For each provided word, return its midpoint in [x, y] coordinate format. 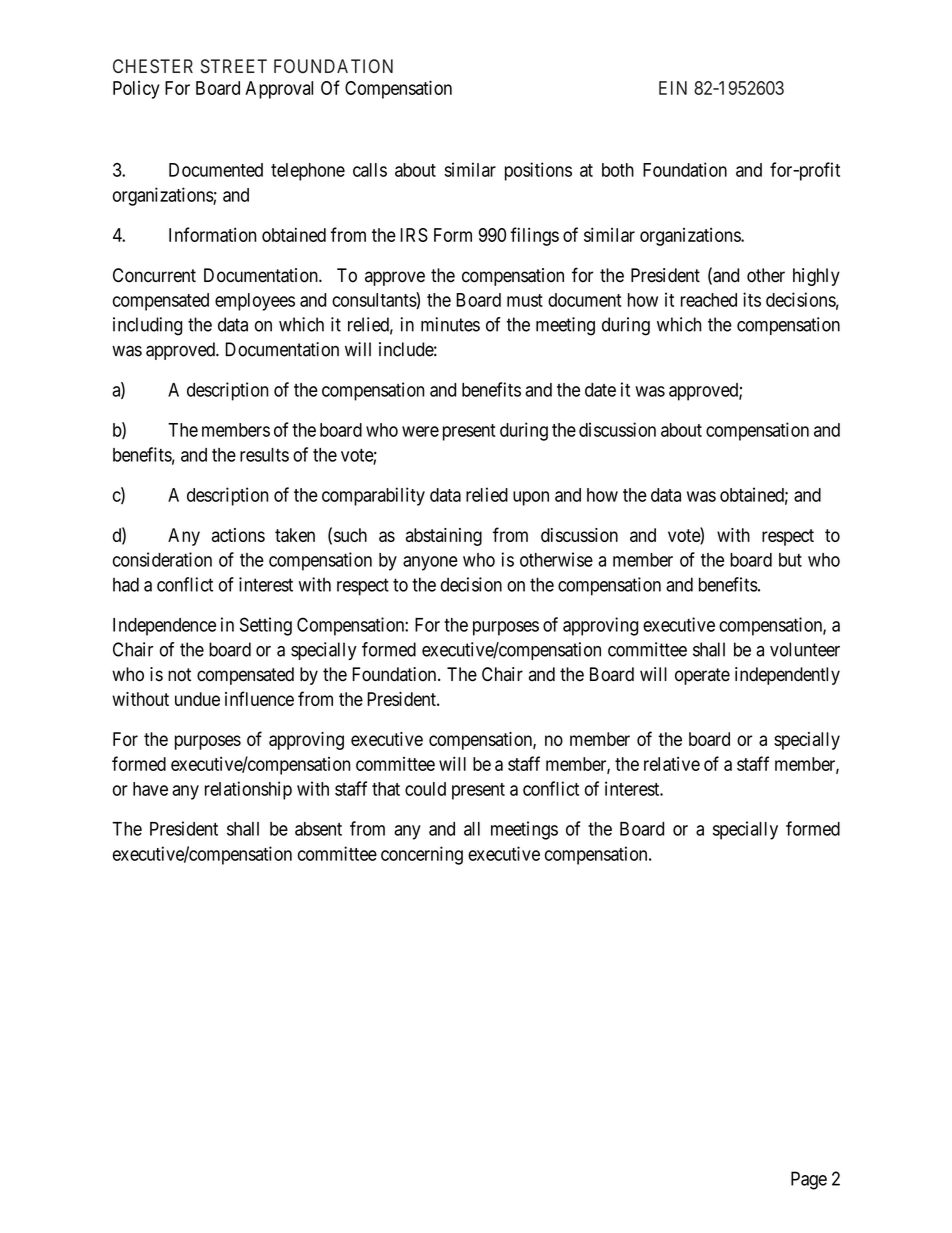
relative [672, 764]
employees [255, 302]
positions [538, 171]
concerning [422, 855]
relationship [248, 790]
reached [709, 300]
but [790, 560]
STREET [234, 66]
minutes [450, 324]
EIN [673, 88]
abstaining [444, 537]
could [425, 789]
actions [238, 535]
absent [318, 829]
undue [197, 699]
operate [702, 676]
